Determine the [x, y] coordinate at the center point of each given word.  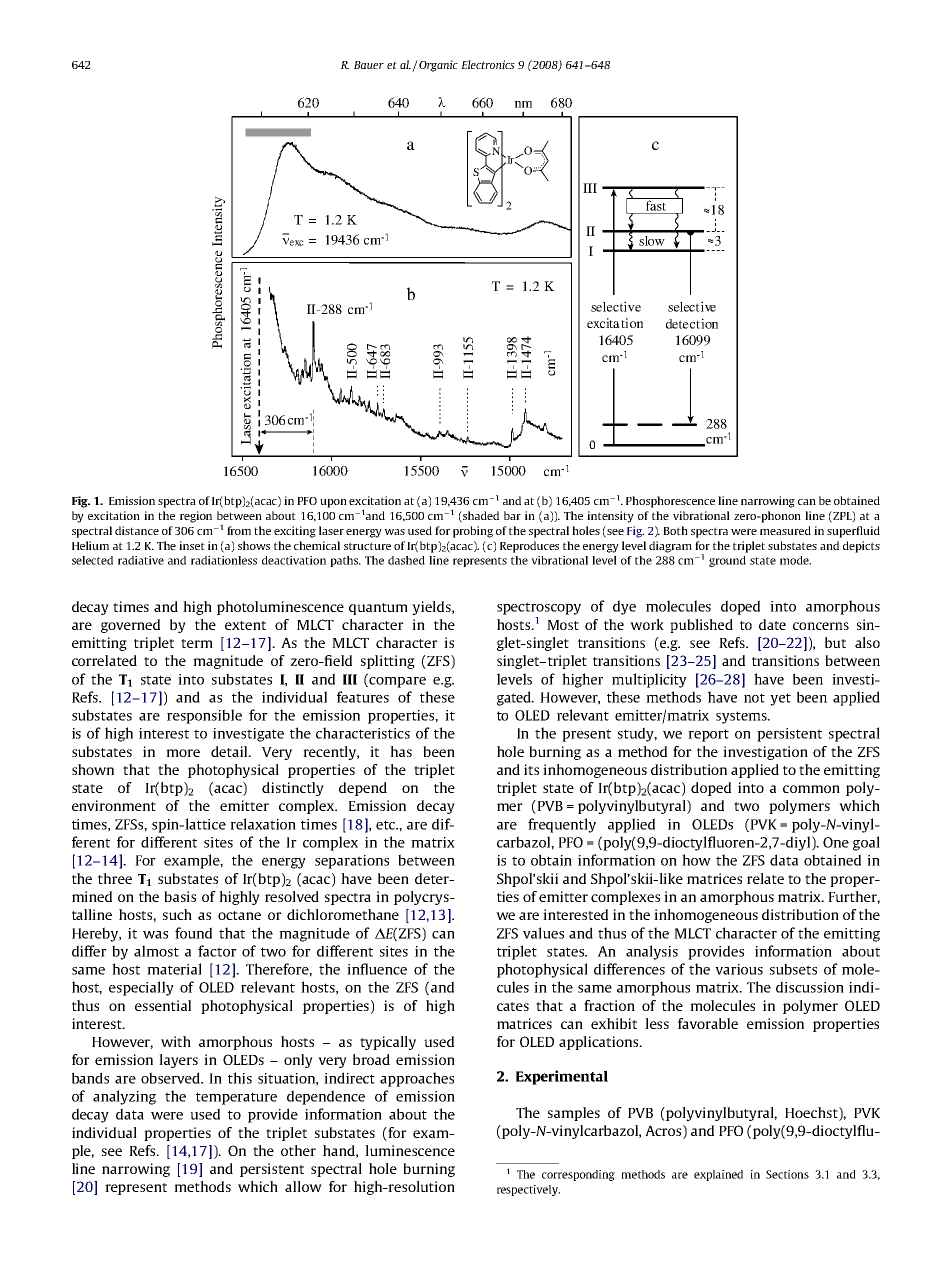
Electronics [488, 64]
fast [655, 204]
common [811, 789]
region [196, 517]
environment [114, 805]
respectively [528, 1190]
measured [785, 530]
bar [512, 515]
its [531, 769]
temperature [236, 1098]
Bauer [369, 65]
